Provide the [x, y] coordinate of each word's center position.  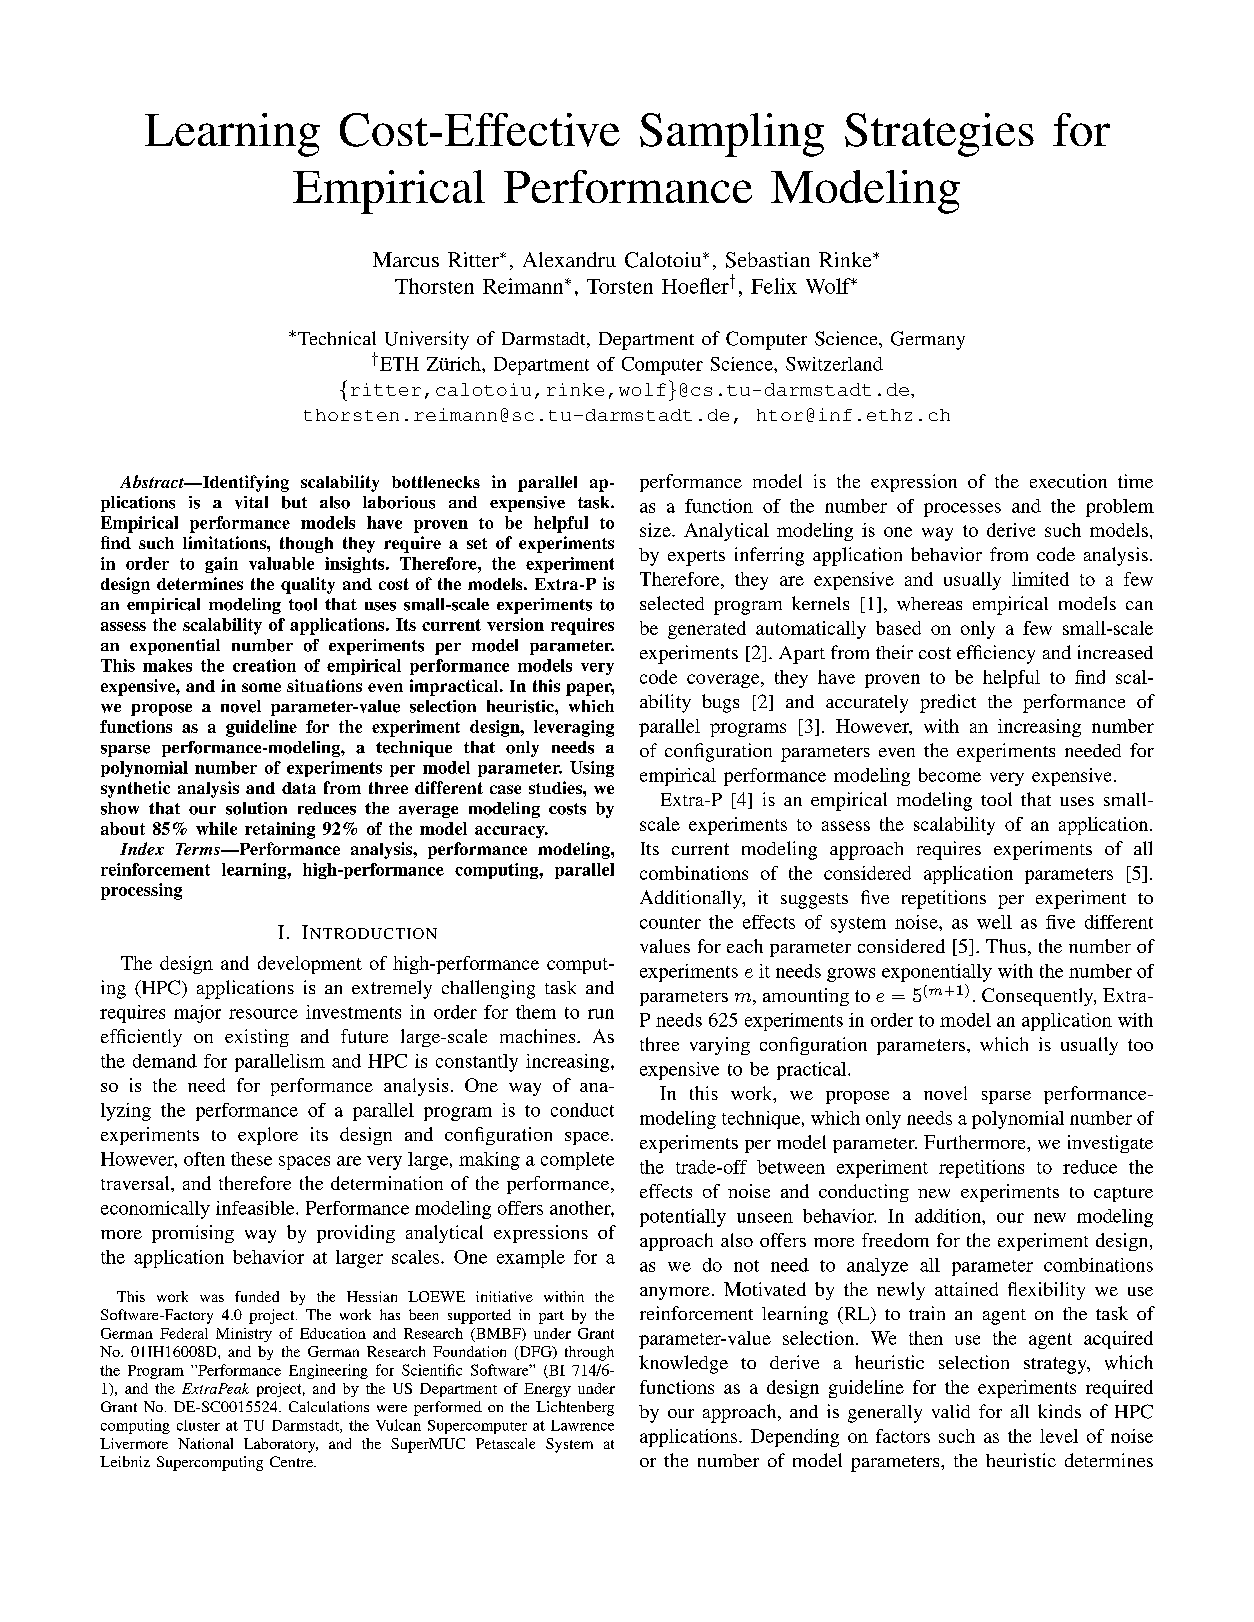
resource [263, 1014]
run [601, 1014]
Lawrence [582, 1425]
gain [221, 565]
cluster [198, 1425]
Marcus [406, 259]
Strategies [939, 135]
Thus [1006, 946]
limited [1040, 579]
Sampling [732, 135]
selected [672, 603]
